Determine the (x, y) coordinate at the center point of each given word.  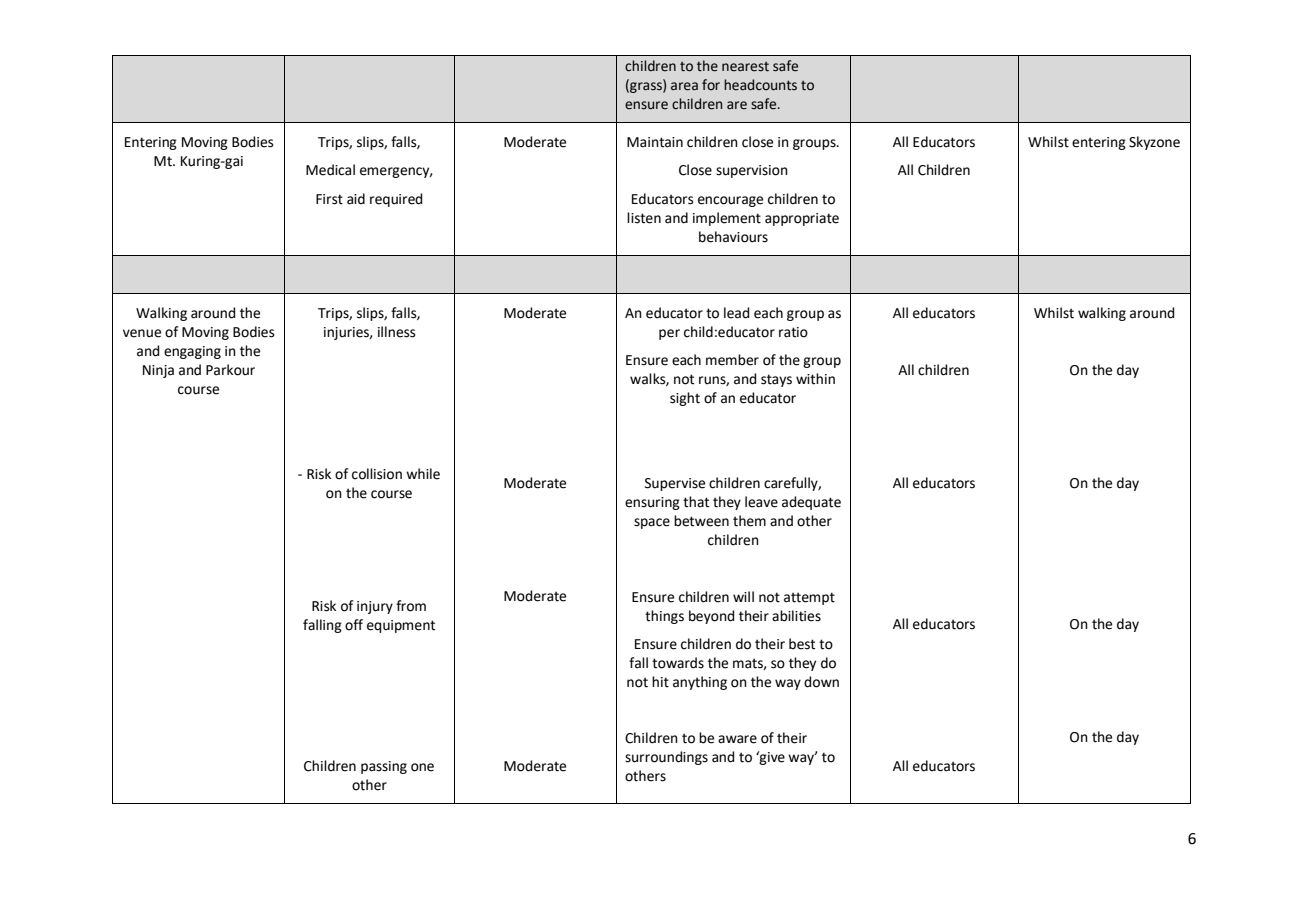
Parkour (230, 370)
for (711, 85)
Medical (330, 170)
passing (384, 767)
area (684, 86)
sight (685, 399)
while (423, 474)
